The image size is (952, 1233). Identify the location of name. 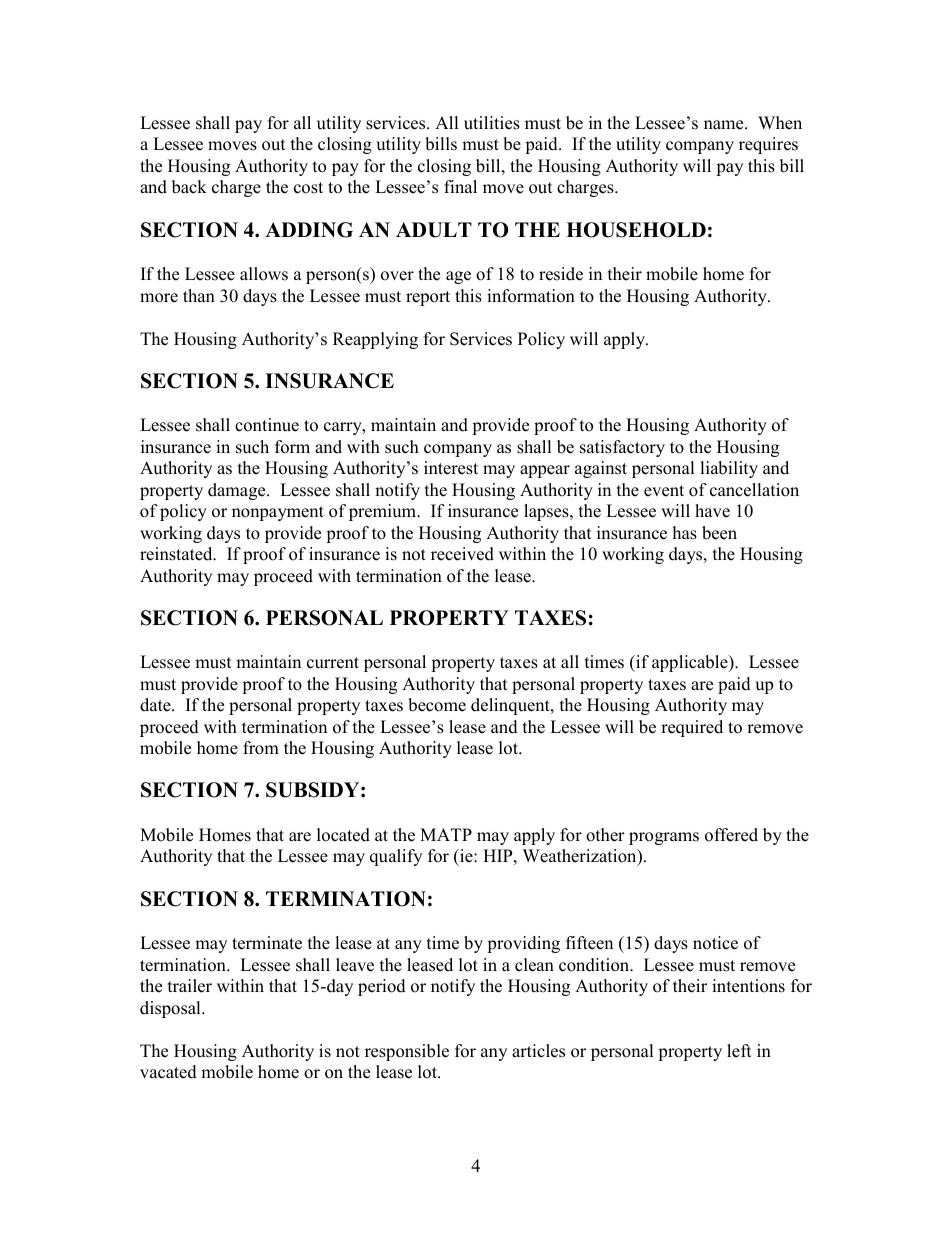
(725, 125).
